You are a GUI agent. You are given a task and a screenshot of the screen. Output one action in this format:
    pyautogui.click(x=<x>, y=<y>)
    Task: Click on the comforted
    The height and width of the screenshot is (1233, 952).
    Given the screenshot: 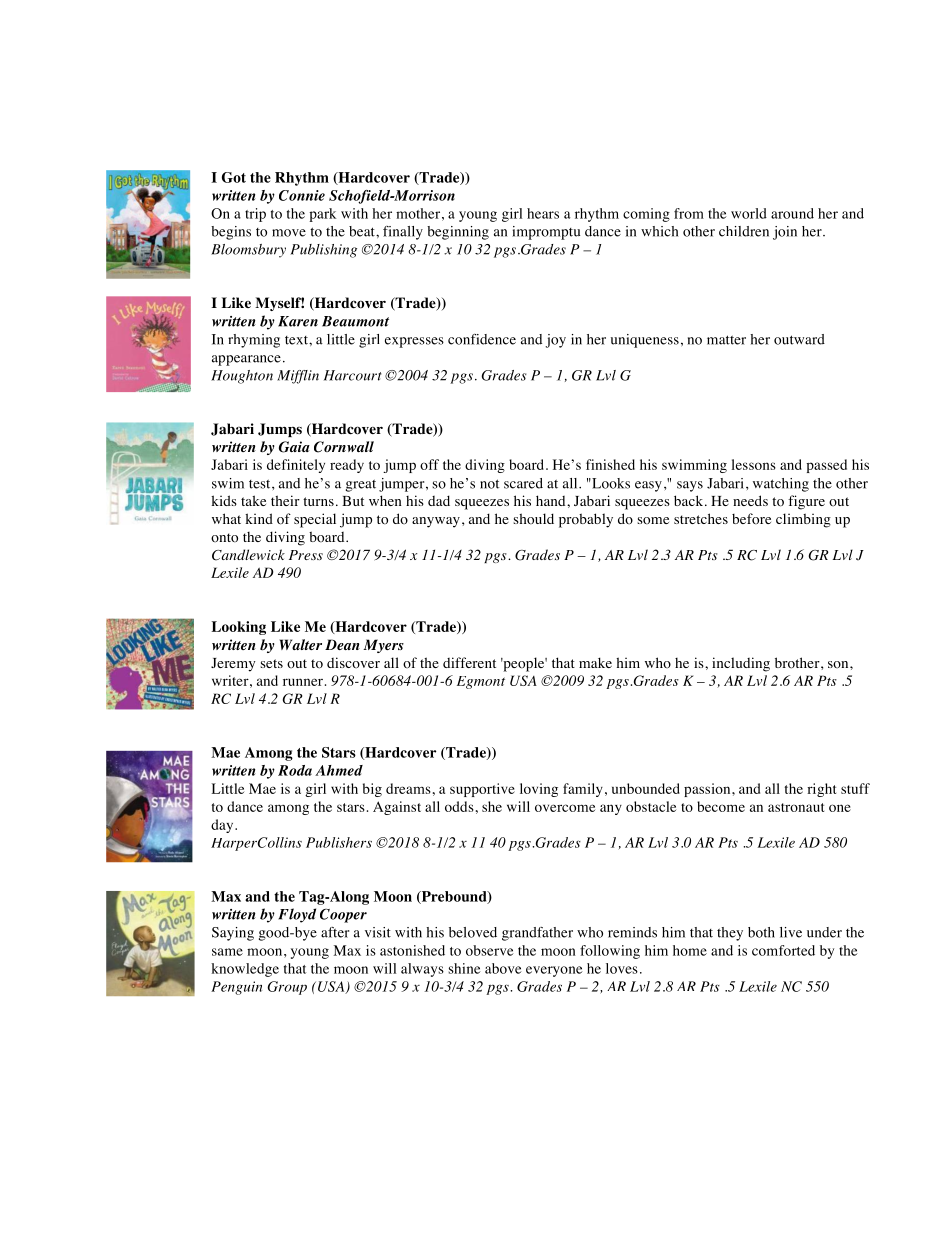 What is the action you would take?
    pyautogui.click(x=783, y=950)
